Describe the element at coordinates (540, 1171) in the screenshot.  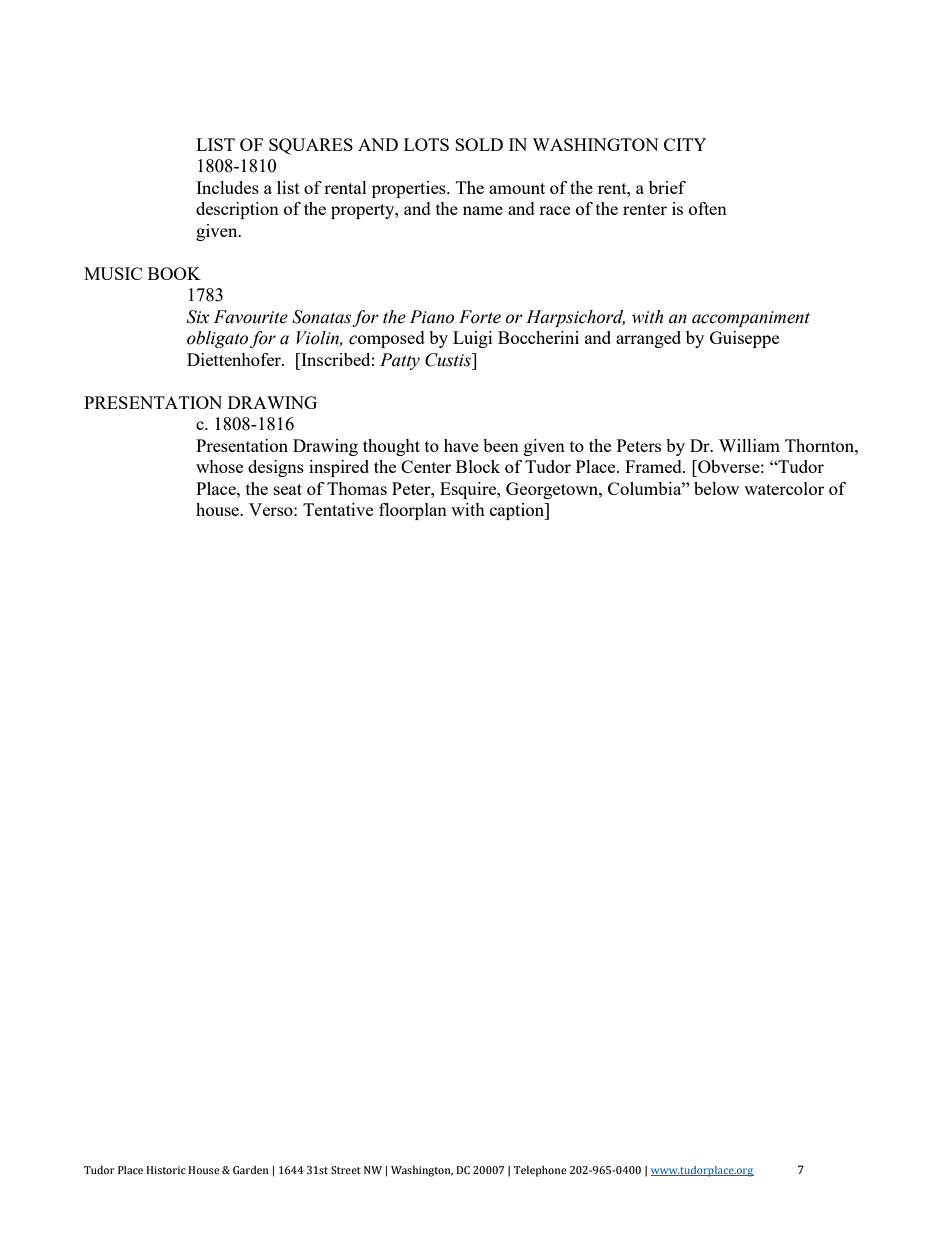
I see `Telephone` at that location.
